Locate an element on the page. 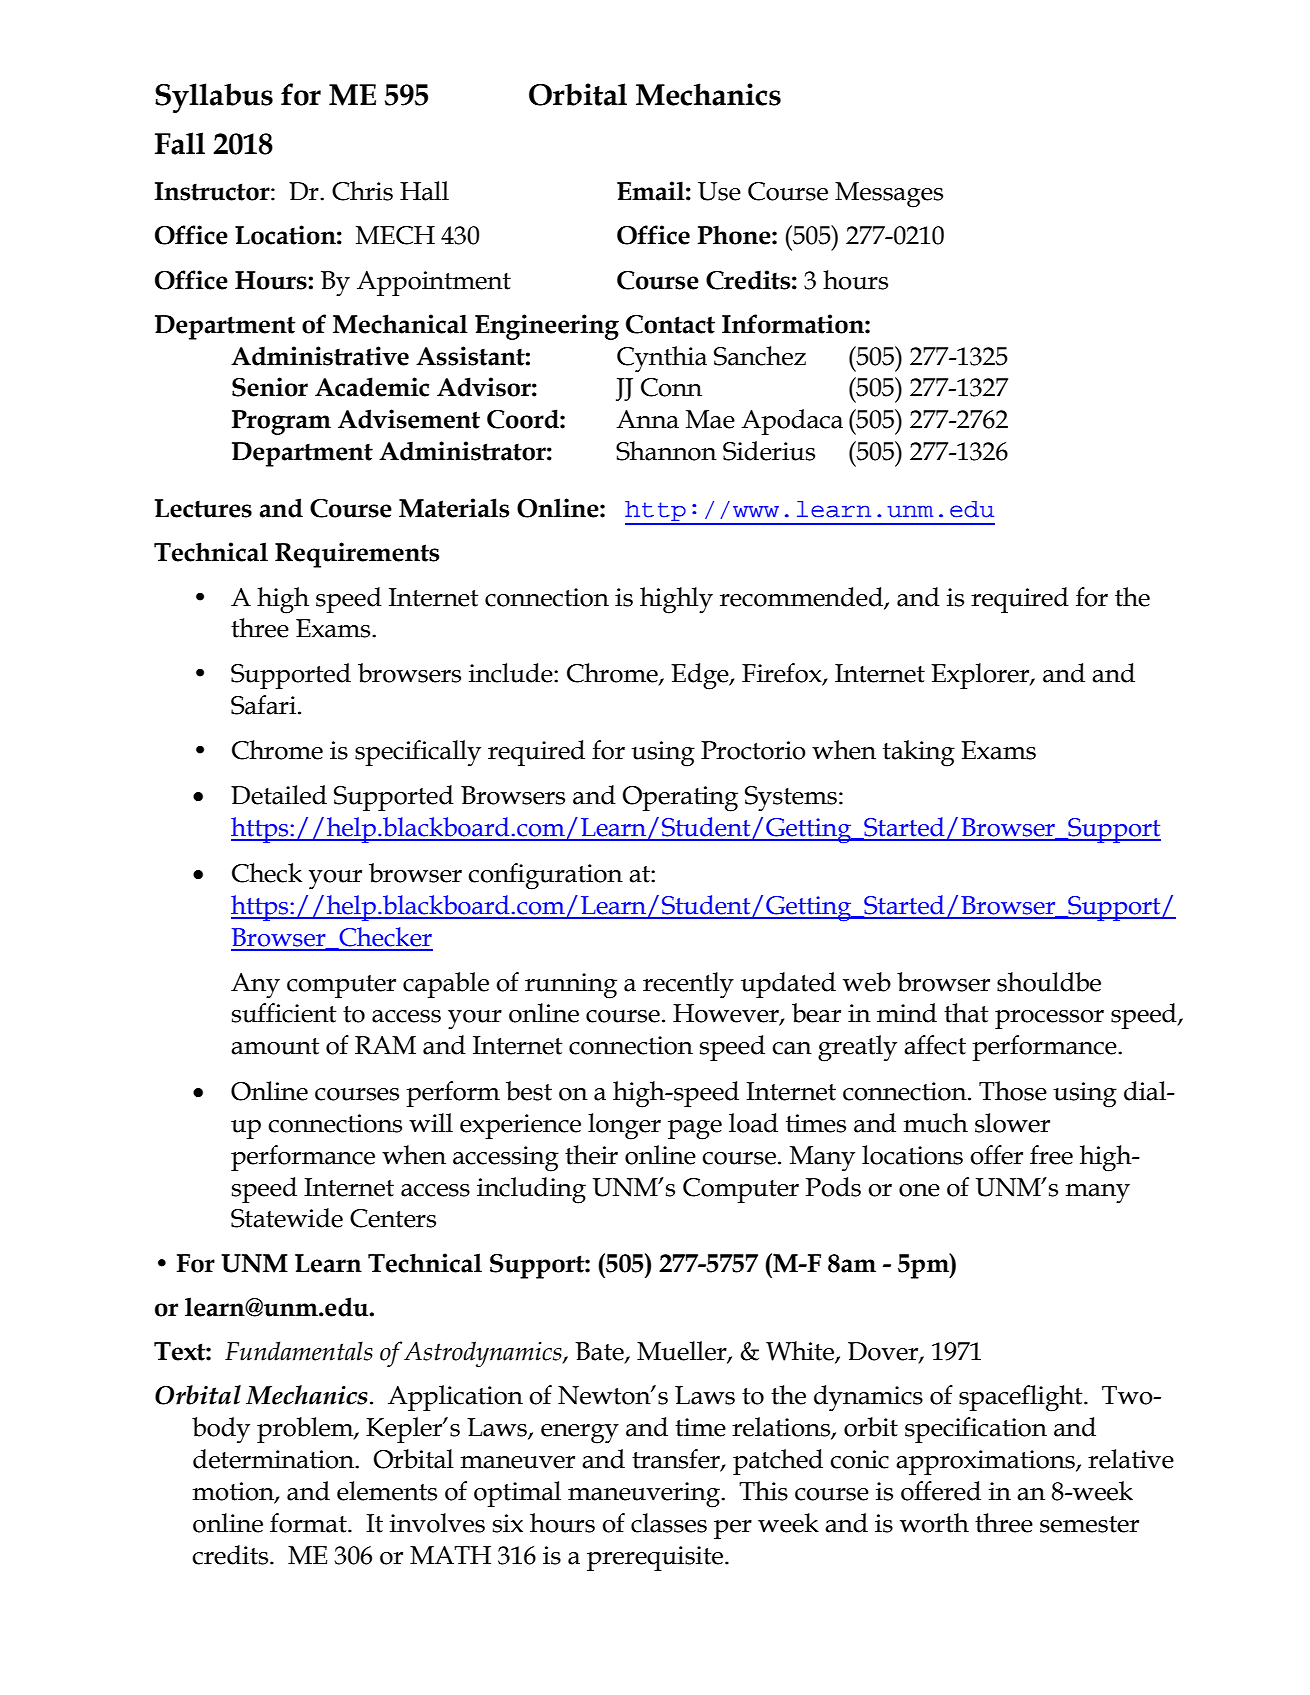 This document has width=1310, height=1695. Detailed is located at coordinates (279, 795).
